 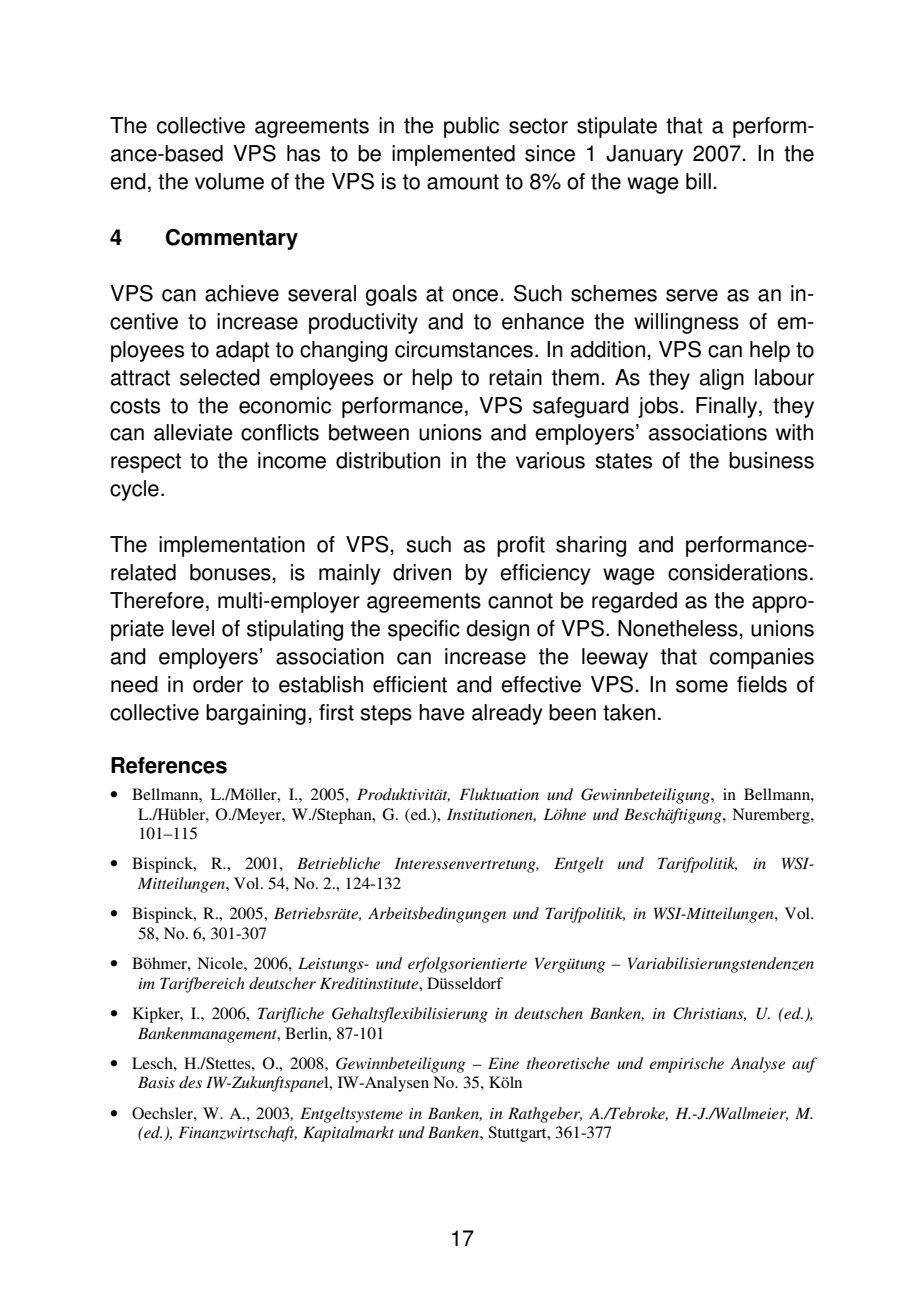 I want to click on volume, so click(x=229, y=181).
